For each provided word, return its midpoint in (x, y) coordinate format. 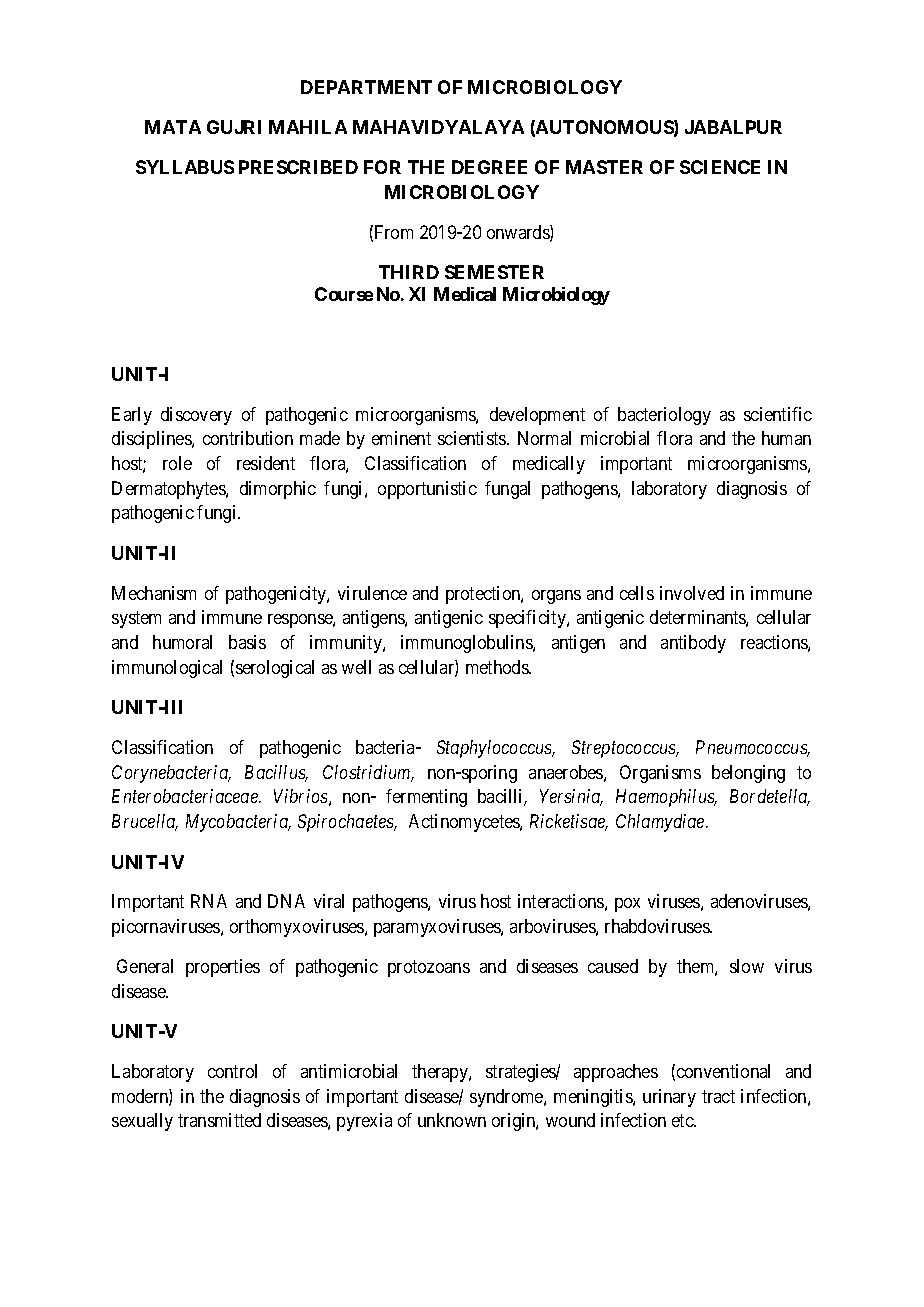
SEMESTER (494, 272)
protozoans (429, 969)
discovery (196, 416)
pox (627, 905)
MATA (173, 127)
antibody (693, 644)
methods (498, 667)
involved (692, 593)
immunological (167, 669)
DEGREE (489, 167)
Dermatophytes (169, 490)
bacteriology (664, 416)
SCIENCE (720, 167)
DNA (286, 901)
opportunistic (427, 490)
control (232, 1071)
